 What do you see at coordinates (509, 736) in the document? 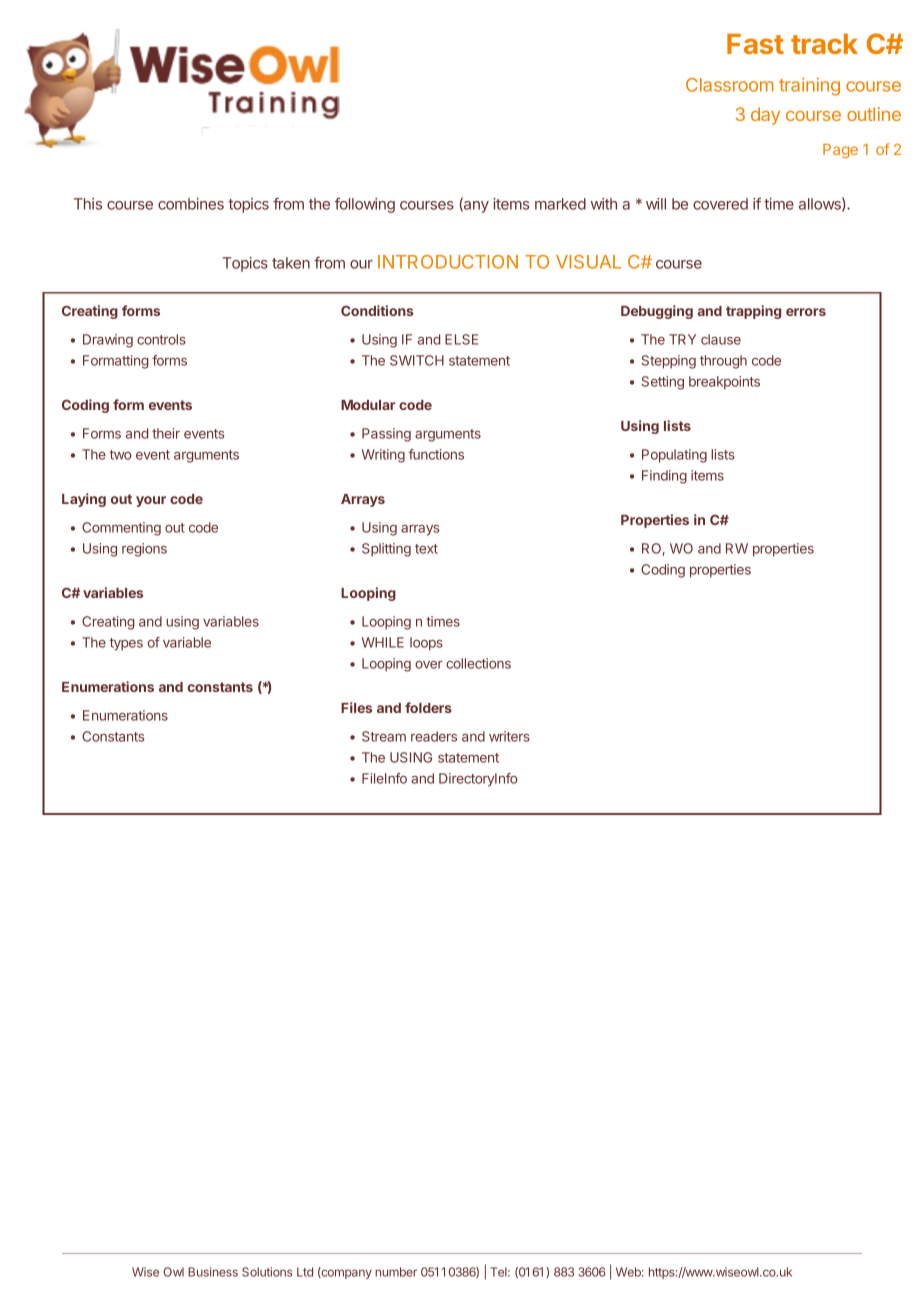
I see `writers` at bounding box center [509, 736].
